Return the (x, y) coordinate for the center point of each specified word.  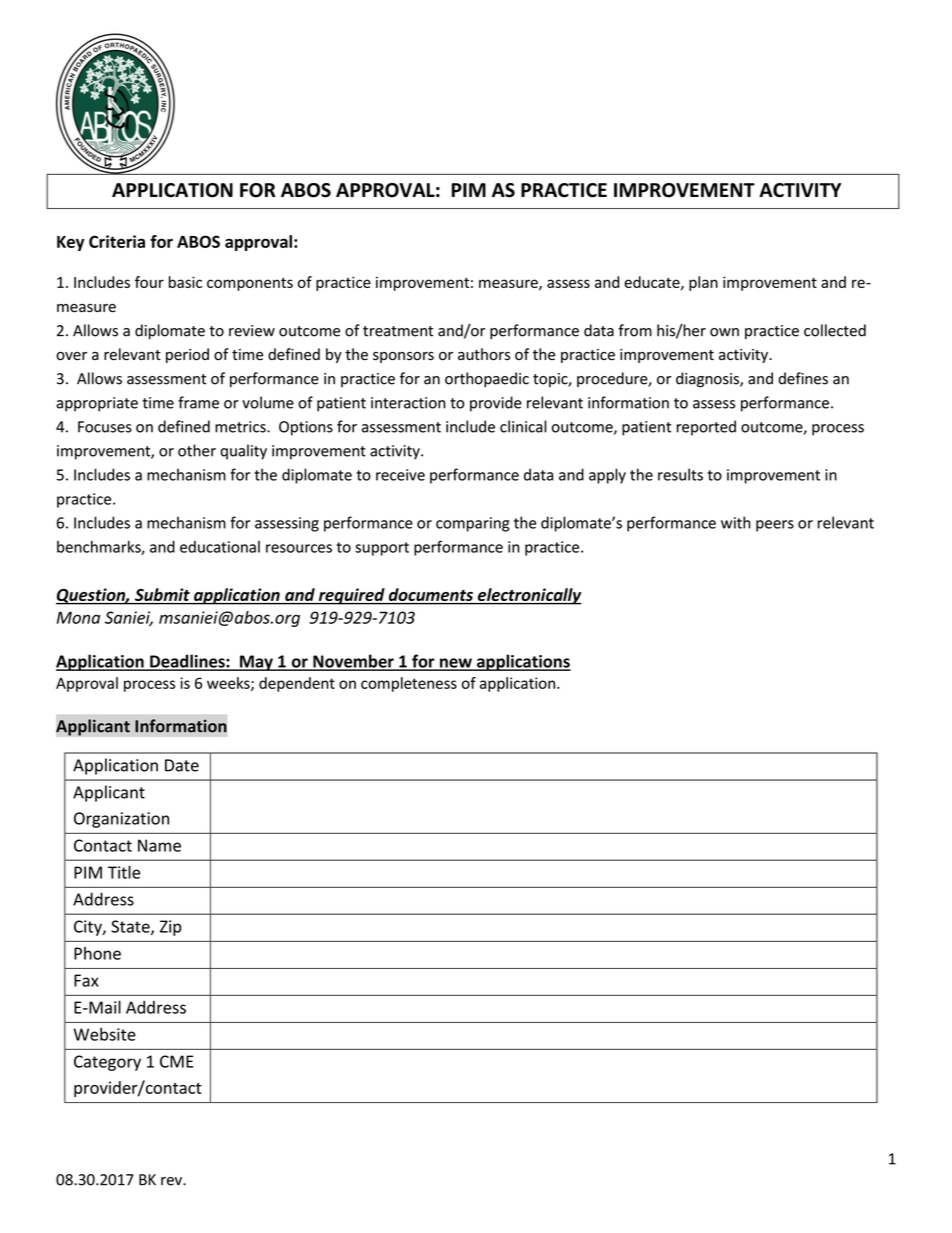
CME (177, 1061)
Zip (170, 928)
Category (107, 1063)
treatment (398, 331)
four (149, 282)
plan (703, 283)
